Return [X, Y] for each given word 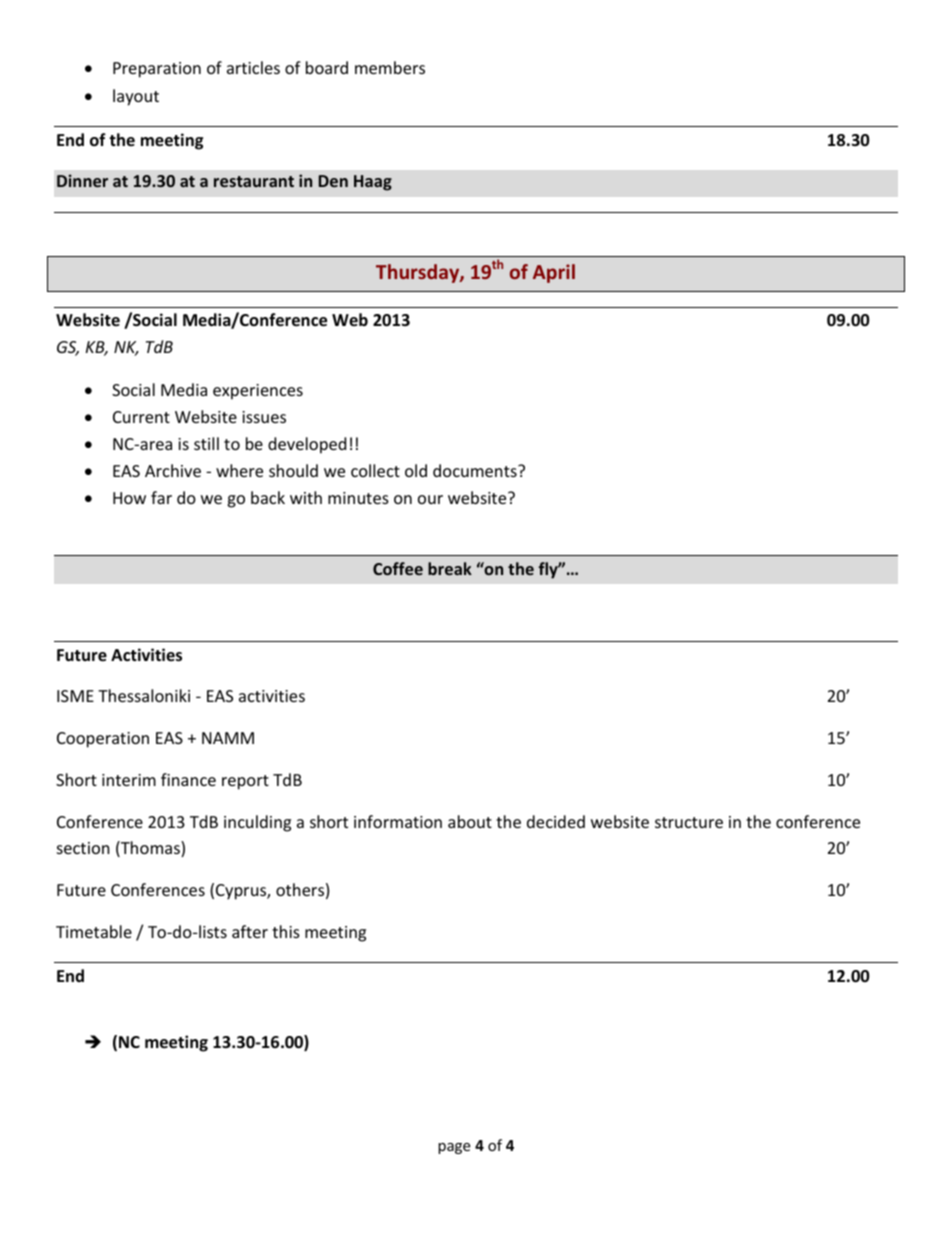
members [390, 67]
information [398, 821]
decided [556, 821]
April [554, 273]
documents [476, 470]
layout [136, 97]
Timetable [94, 931]
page [454, 1148]
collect [375, 470]
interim [129, 780]
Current [141, 417]
